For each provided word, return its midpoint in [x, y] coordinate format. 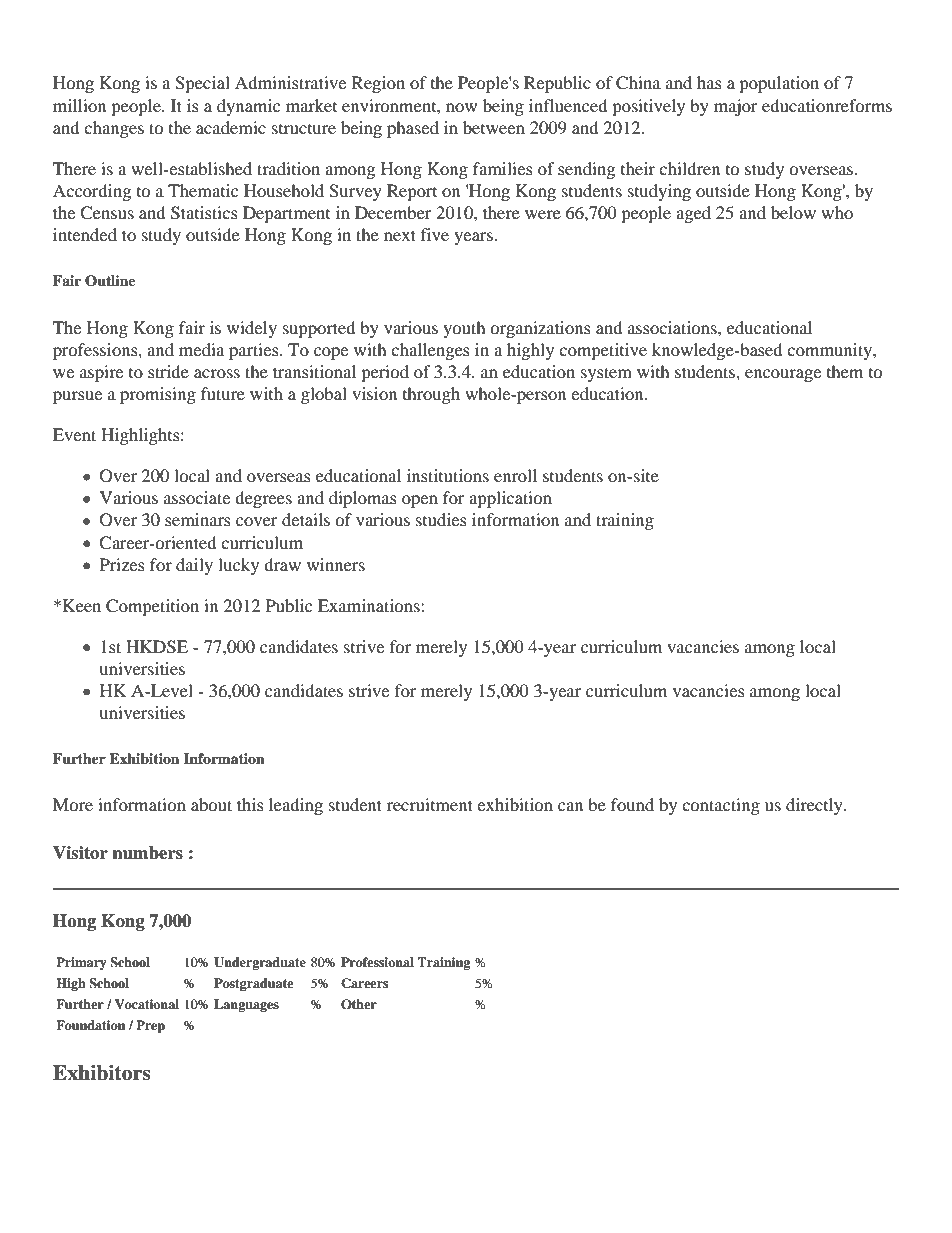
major [736, 107]
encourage [783, 375]
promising [158, 395]
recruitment [430, 804]
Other [359, 1004]
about [211, 804]
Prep [150, 1026]
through [431, 395]
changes [114, 129]
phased [413, 129]
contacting [721, 806]
